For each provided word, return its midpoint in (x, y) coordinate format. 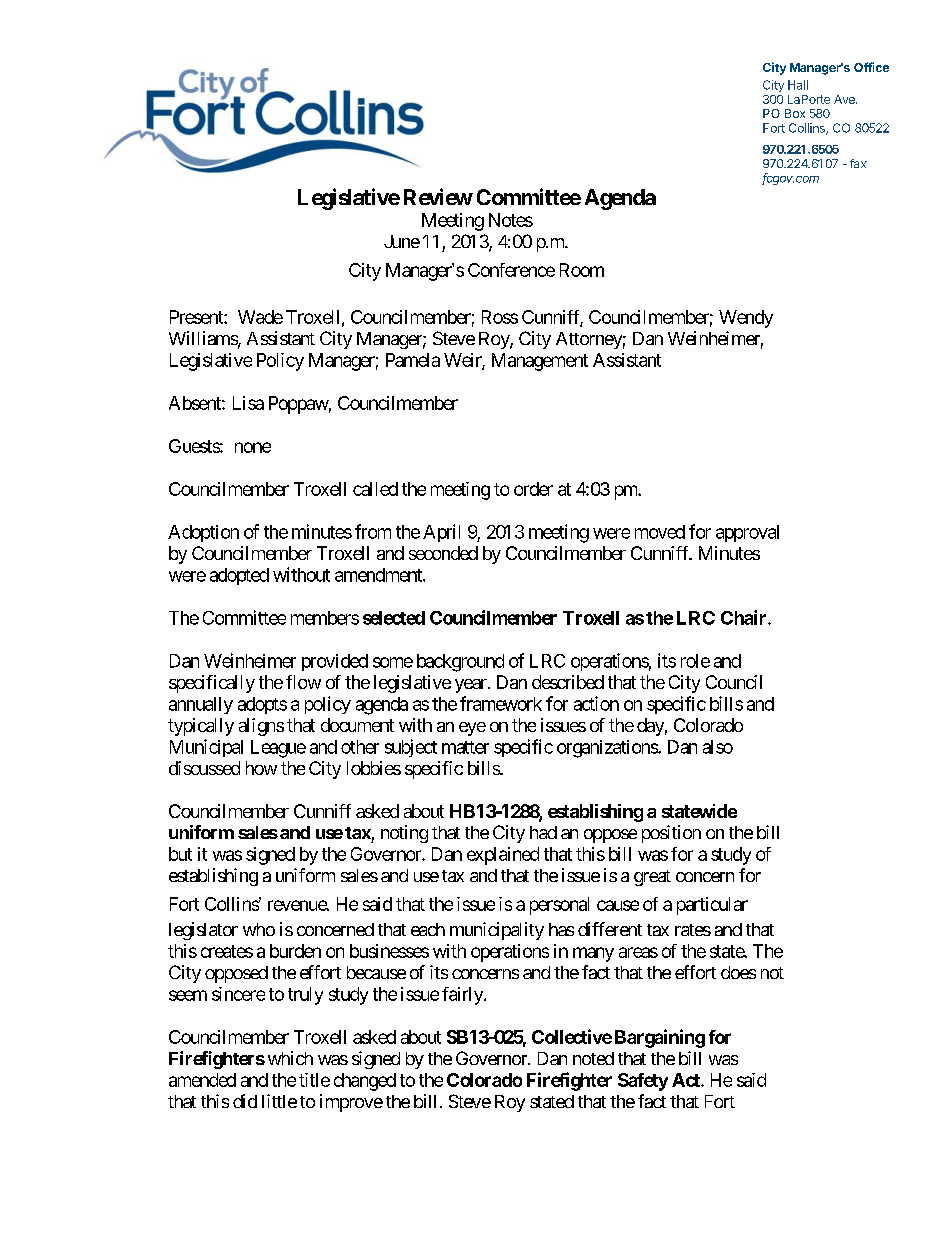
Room (582, 270)
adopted (239, 576)
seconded (443, 553)
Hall (798, 85)
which (290, 1058)
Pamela (413, 360)
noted (593, 1058)
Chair (745, 617)
